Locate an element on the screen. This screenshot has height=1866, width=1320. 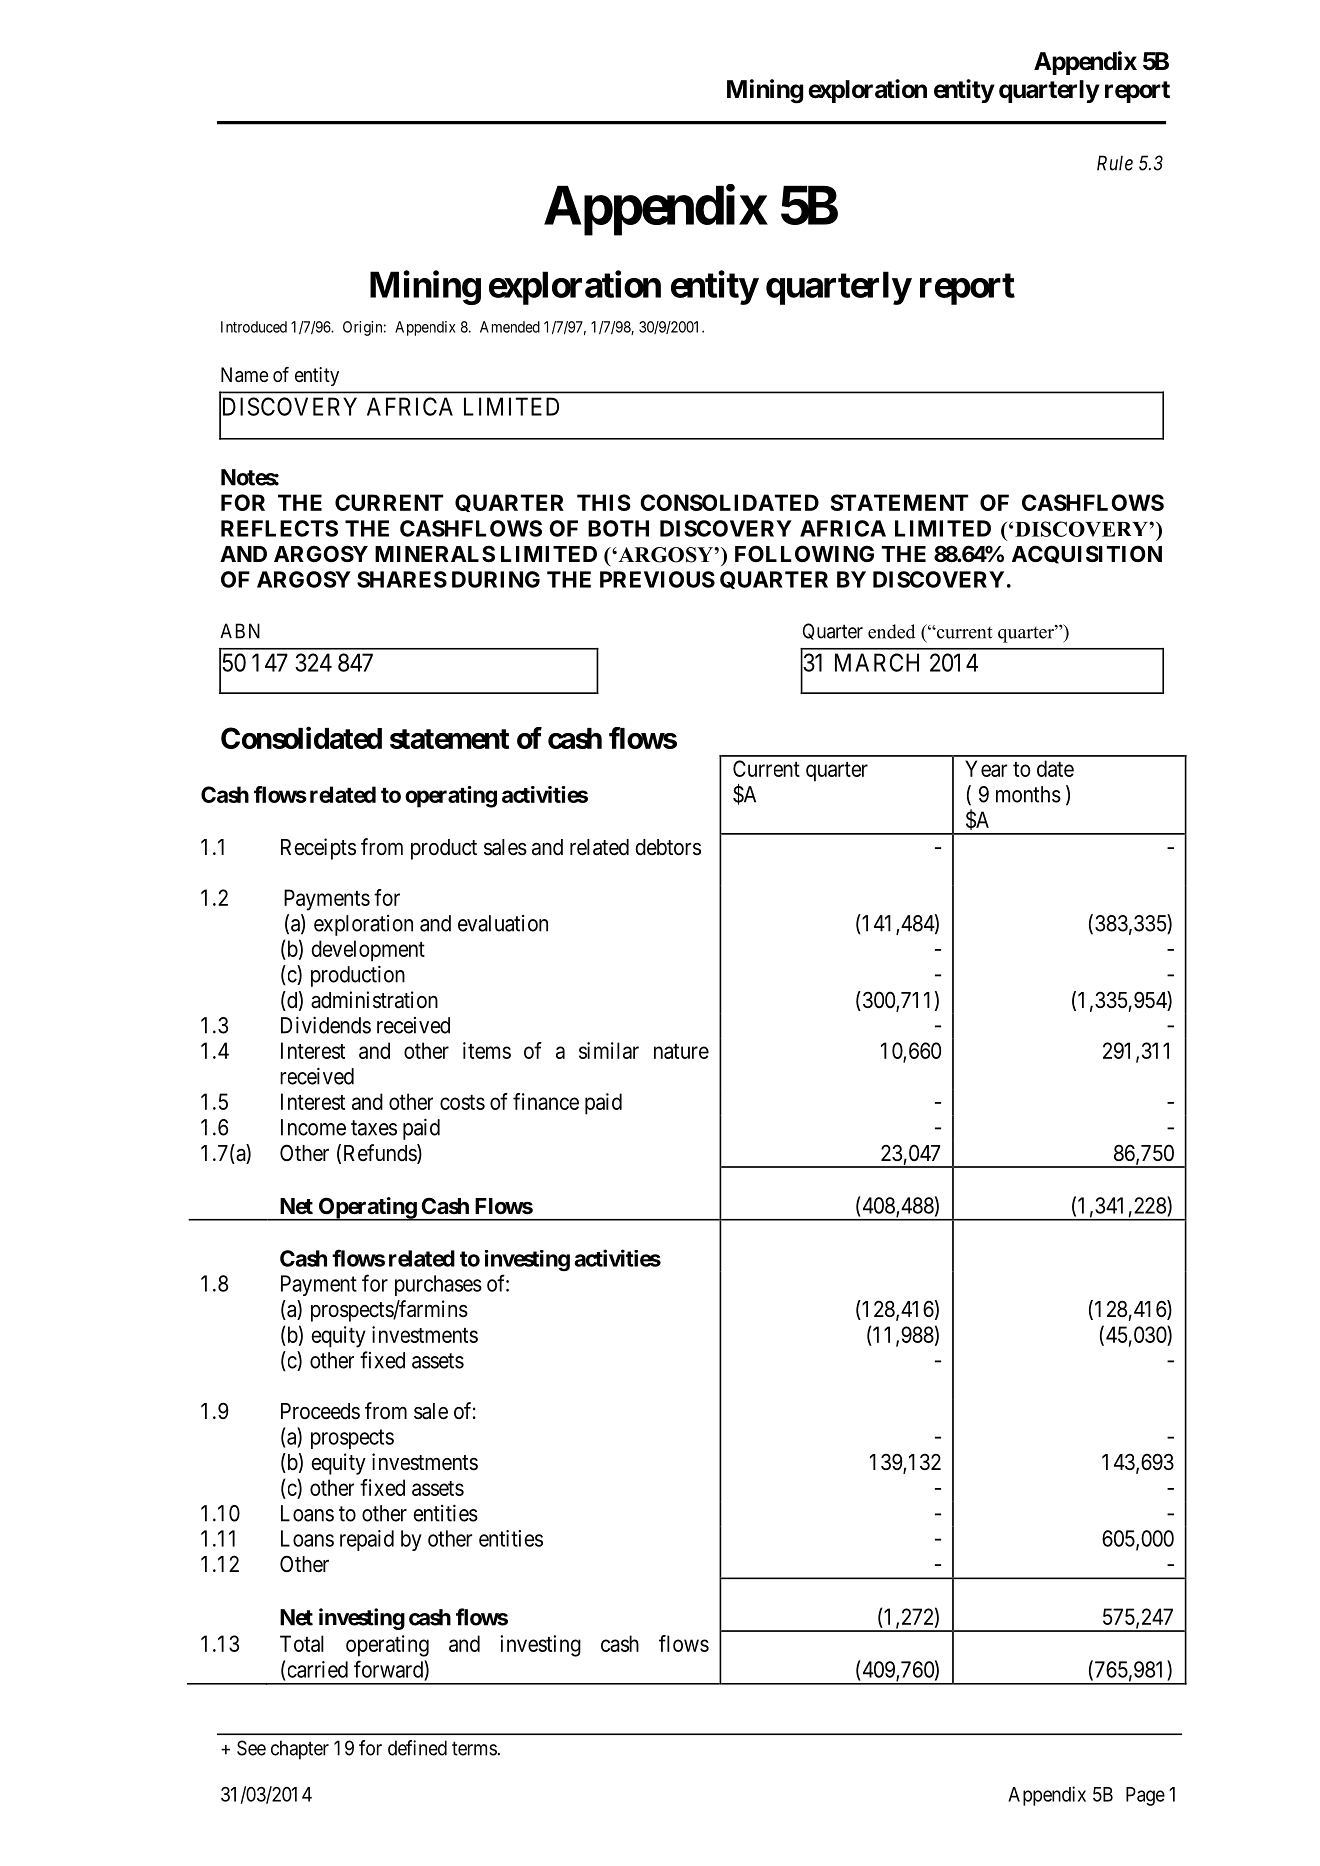
Year is located at coordinates (986, 768).
